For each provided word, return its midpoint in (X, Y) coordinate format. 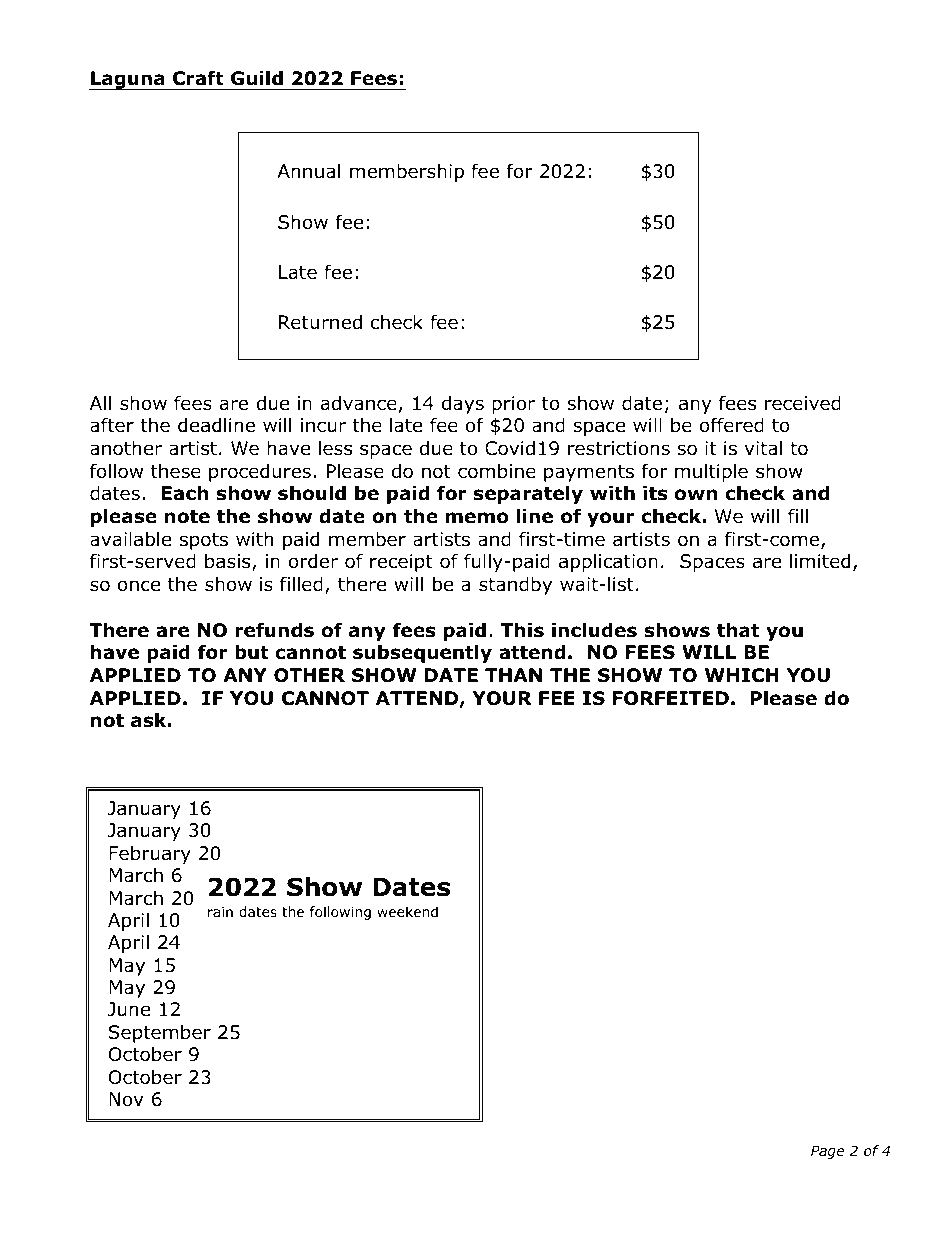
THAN (513, 675)
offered (732, 425)
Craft (198, 78)
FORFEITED (671, 698)
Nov (126, 1099)
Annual (308, 171)
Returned (320, 322)
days (463, 405)
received (803, 403)
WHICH (742, 675)
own (696, 495)
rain (220, 911)
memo (477, 518)
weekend (407, 911)
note (187, 517)
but (252, 652)
